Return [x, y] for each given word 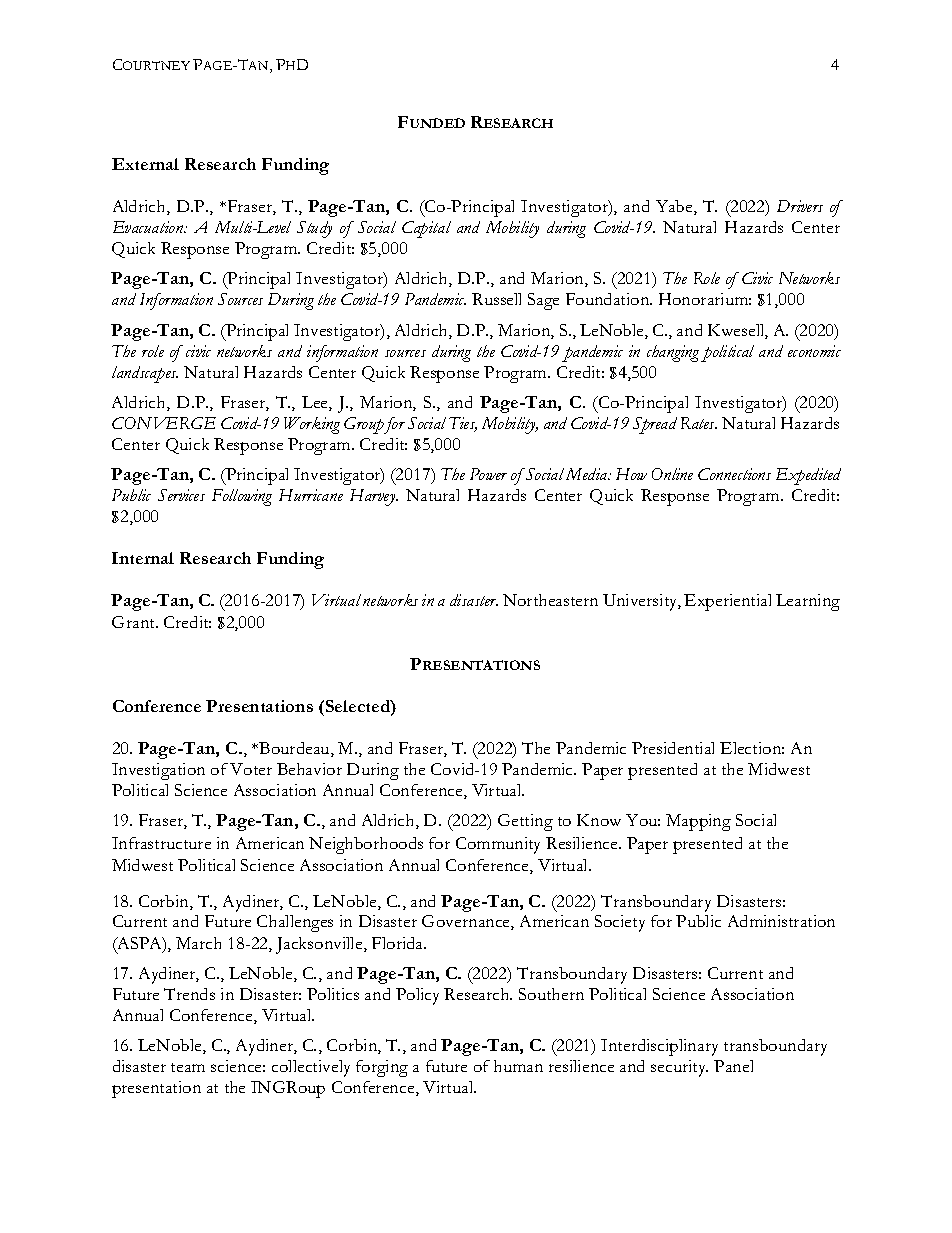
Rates [699, 423]
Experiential [727, 602]
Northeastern [550, 600]
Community [498, 845]
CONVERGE [164, 423]
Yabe [675, 207]
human [518, 1066]
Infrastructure [161, 843]
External [145, 164]
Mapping [698, 822]
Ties [463, 424]
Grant [135, 622]
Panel [733, 1066]
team [188, 1067]
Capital [426, 229]
